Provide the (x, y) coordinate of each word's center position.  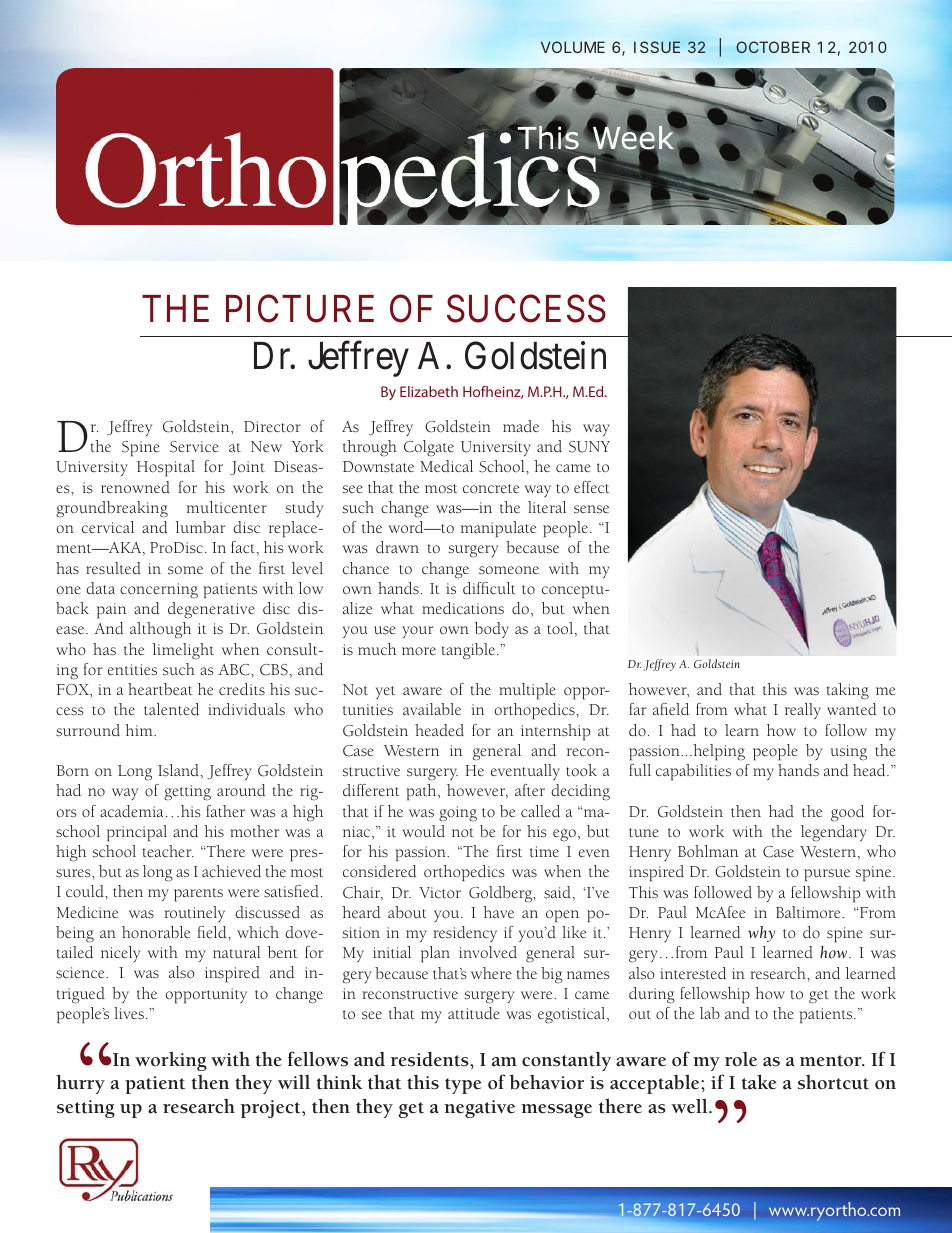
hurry (80, 1084)
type (463, 1086)
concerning (159, 591)
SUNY (589, 447)
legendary (834, 833)
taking (848, 691)
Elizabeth (429, 391)
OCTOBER (773, 47)
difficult (489, 588)
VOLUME (573, 47)
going (458, 814)
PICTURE (300, 309)
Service (194, 447)
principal (137, 833)
